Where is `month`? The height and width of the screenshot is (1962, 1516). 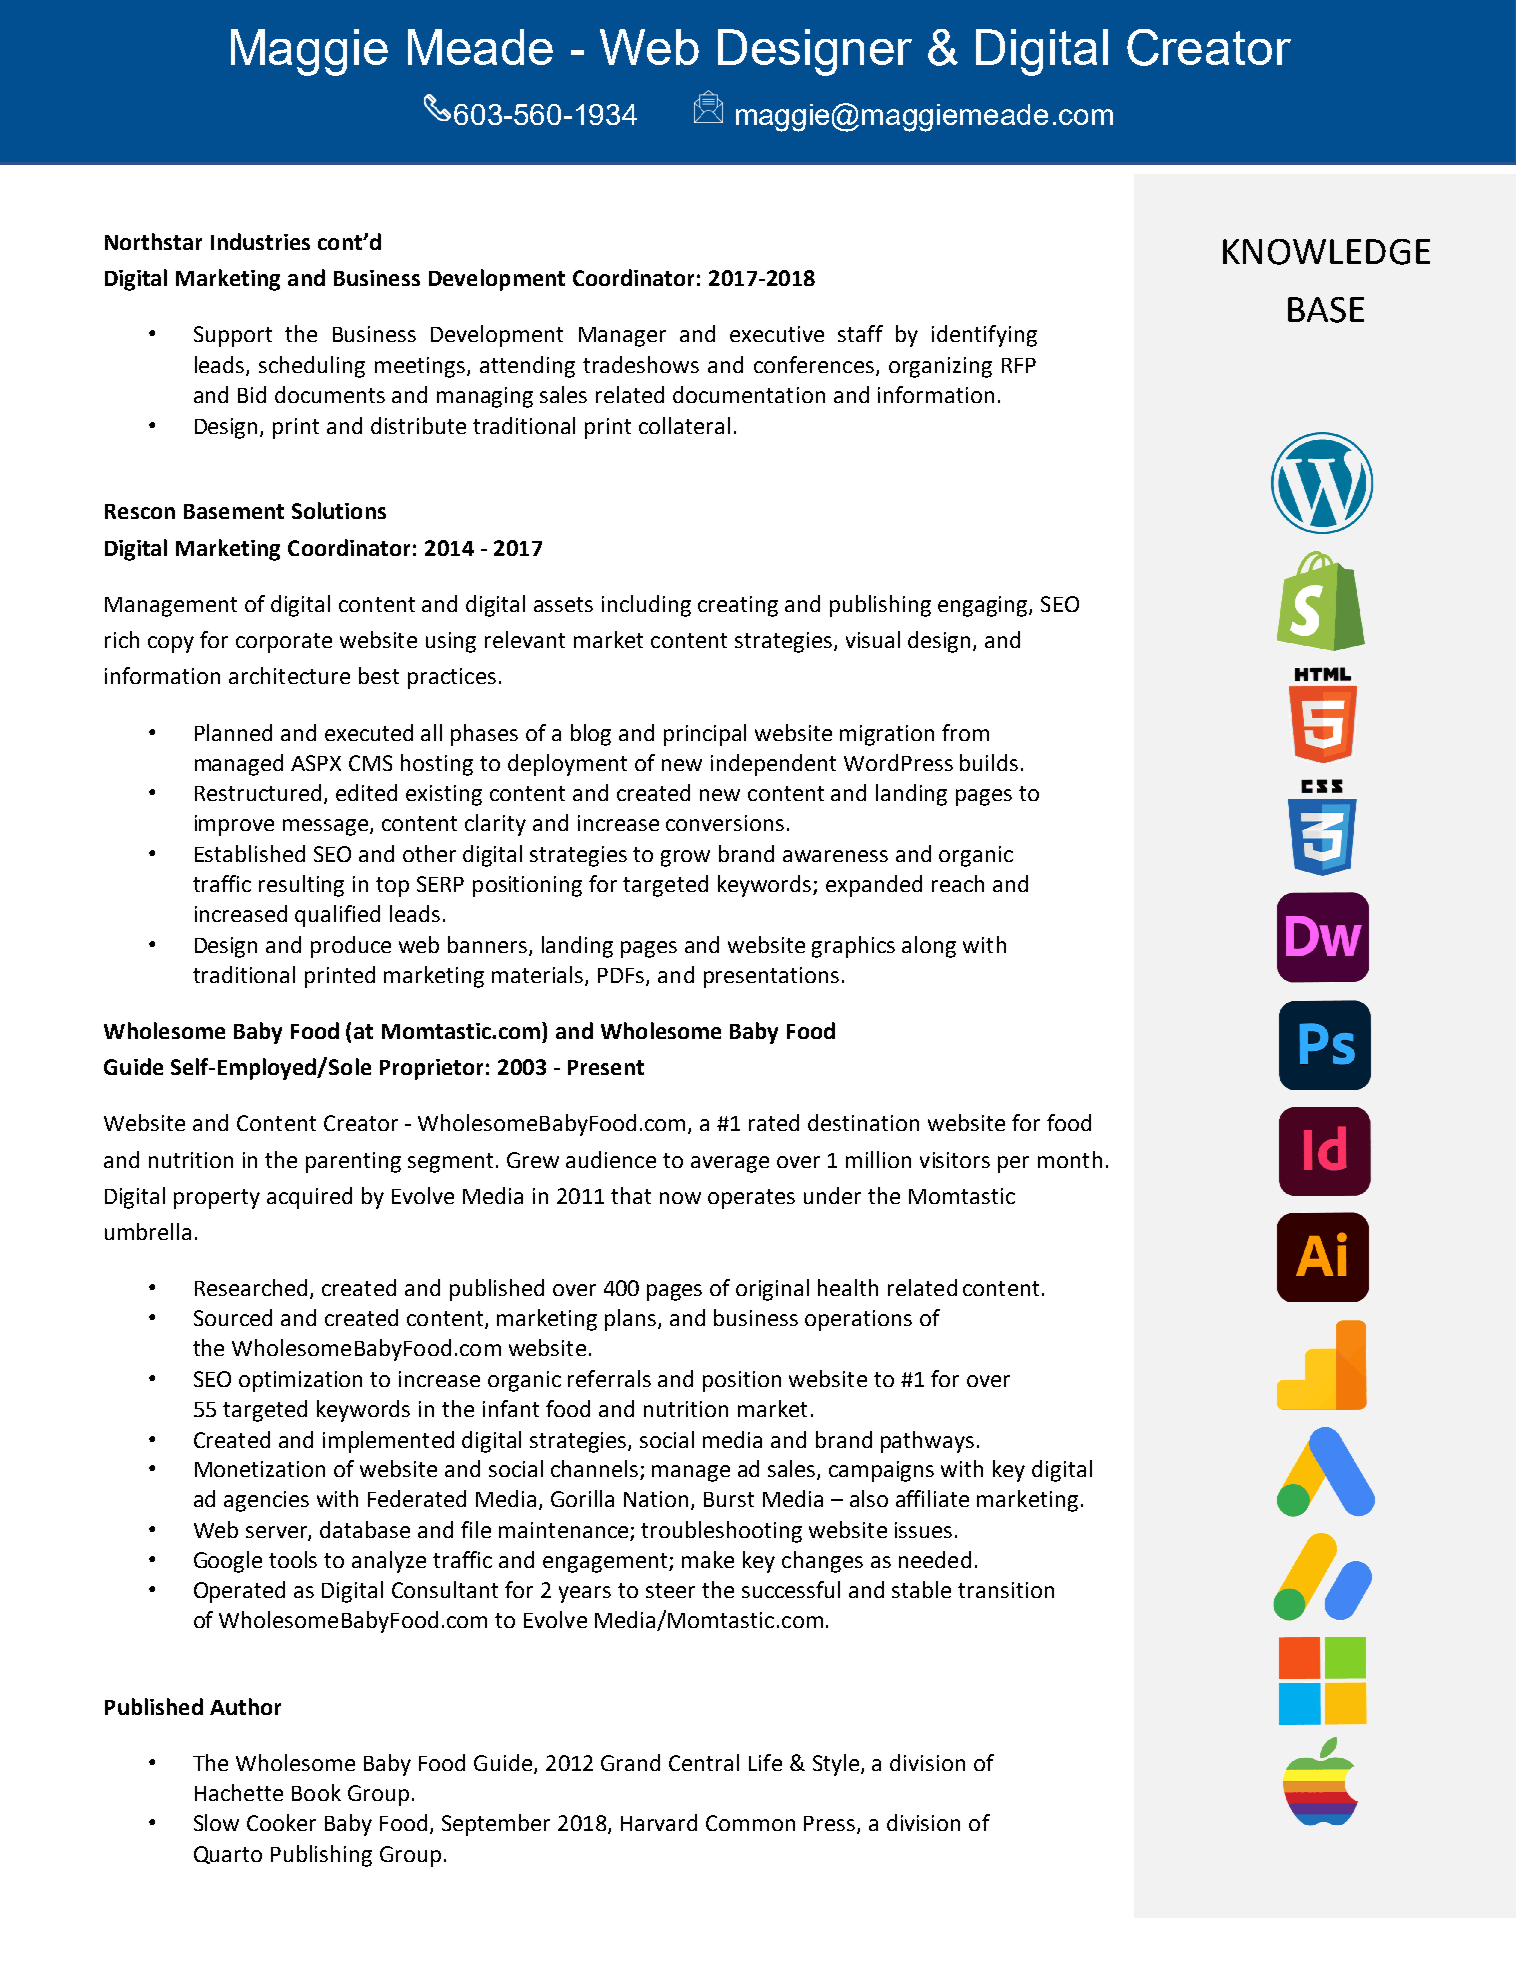 month is located at coordinates (1070, 1159).
